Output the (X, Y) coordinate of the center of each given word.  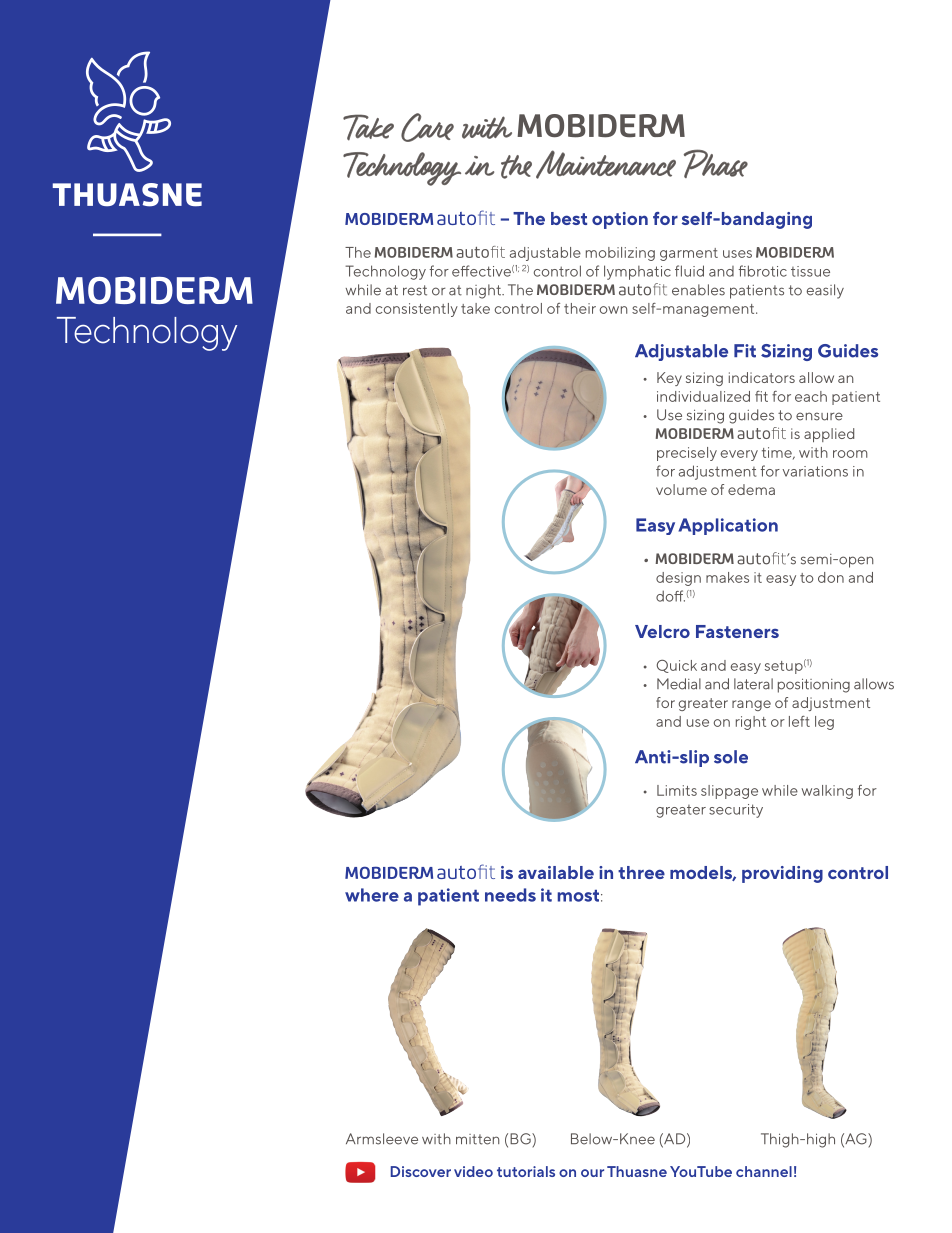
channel (764, 1171)
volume (681, 489)
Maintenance (606, 164)
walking (827, 792)
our (592, 1173)
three (641, 872)
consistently (417, 310)
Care (427, 127)
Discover (421, 1171)
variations (815, 471)
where (372, 895)
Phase (716, 163)
